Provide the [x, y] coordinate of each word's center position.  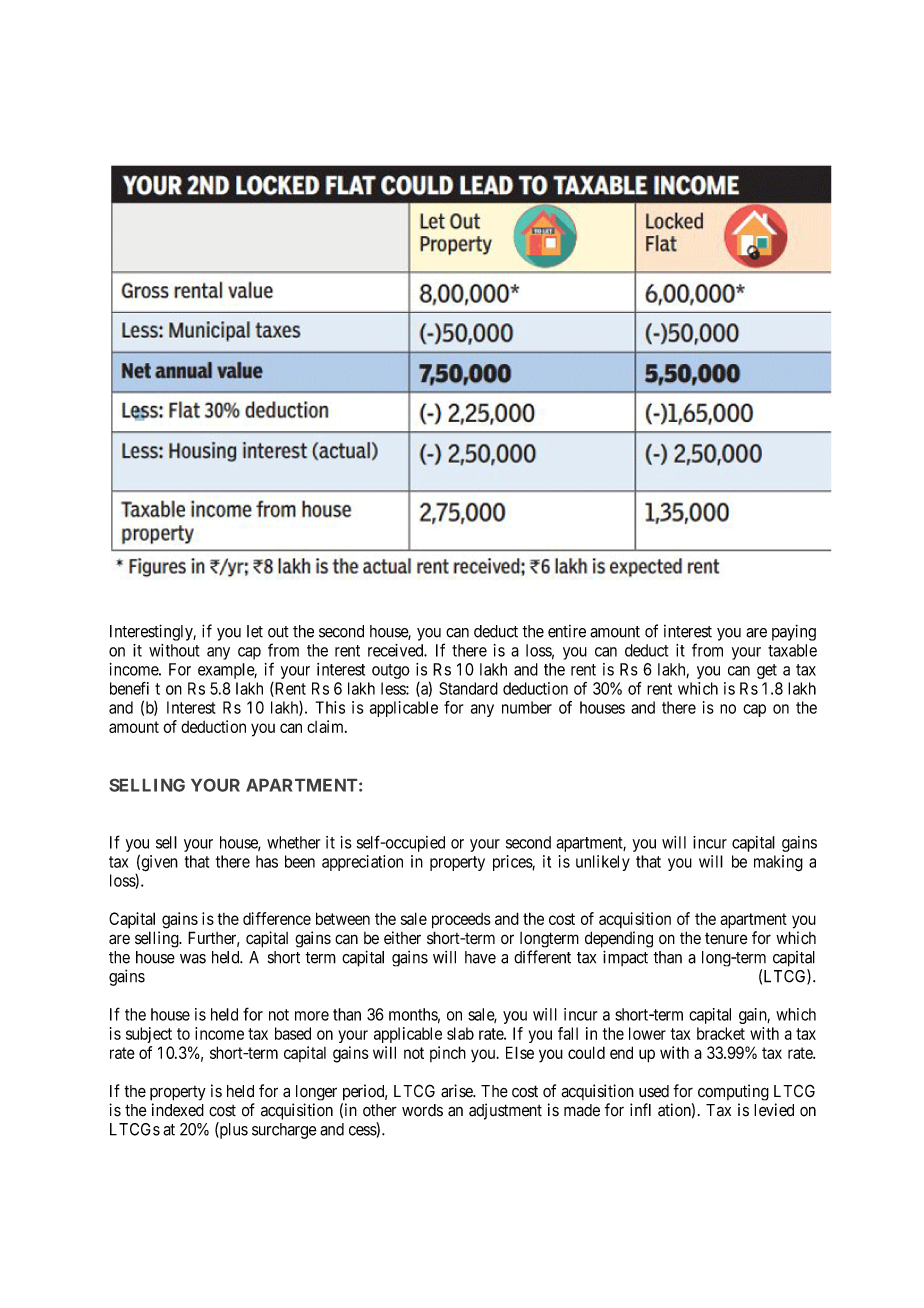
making [778, 863]
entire [567, 631]
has [267, 861]
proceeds [461, 921]
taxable [792, 650]
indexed [178, 1110]
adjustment [505, 1111]
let [255, 631]
